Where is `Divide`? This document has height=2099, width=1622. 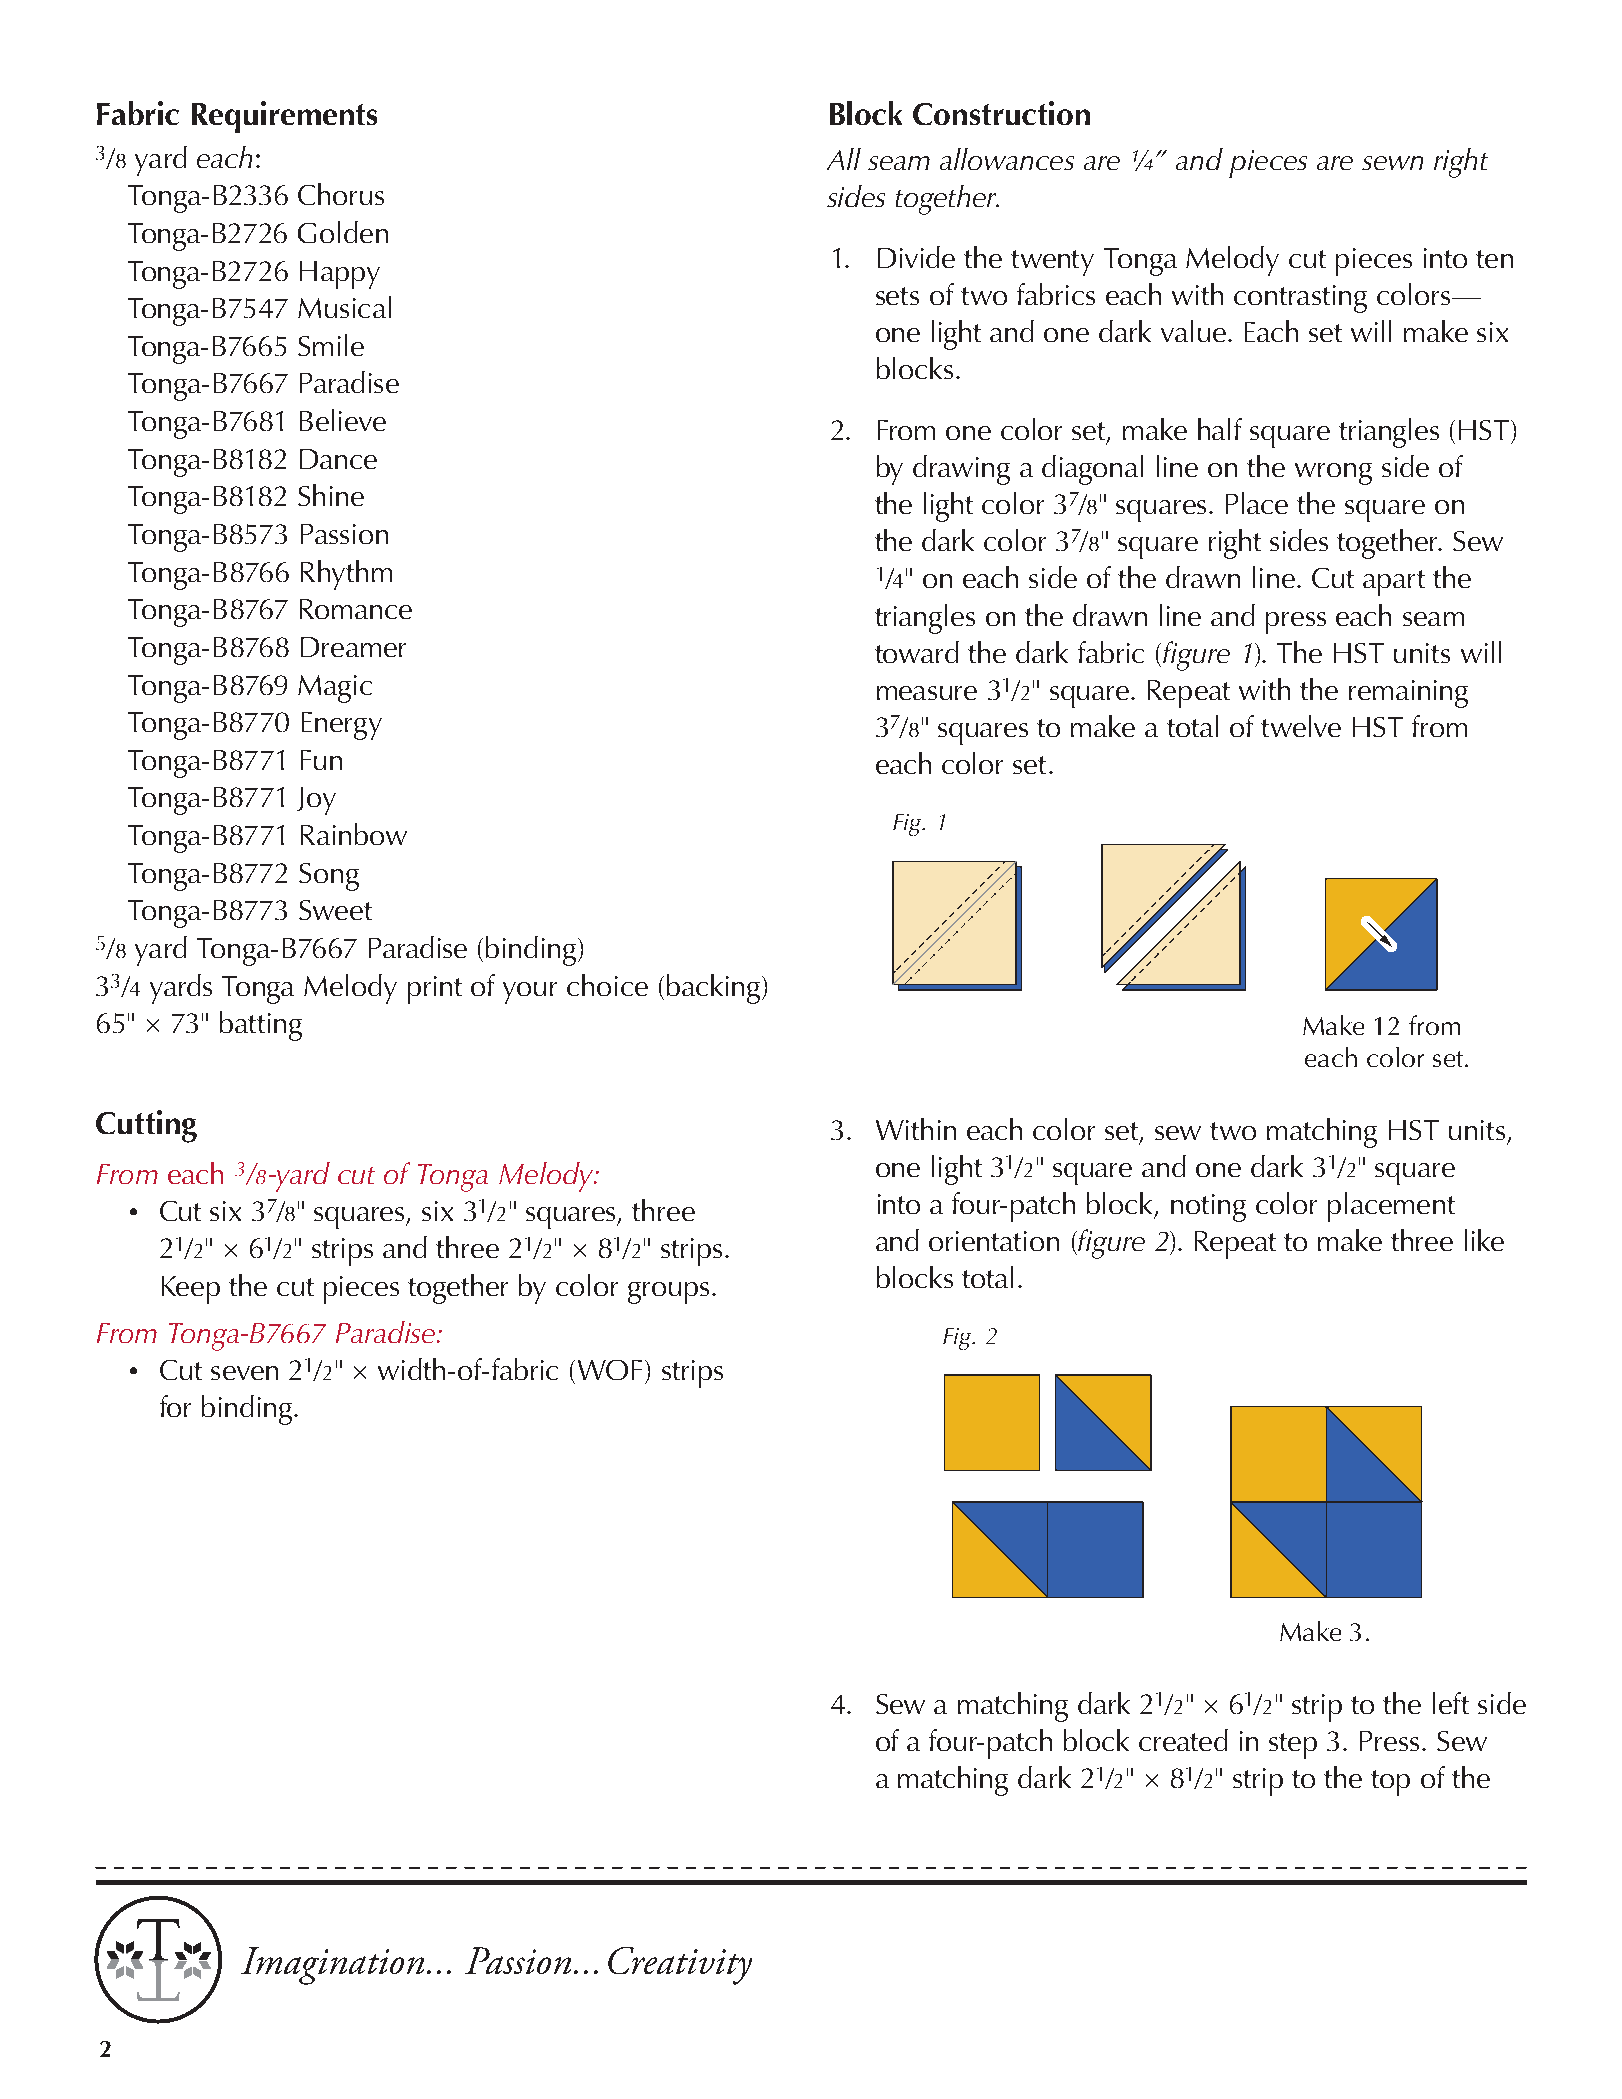 Divide is located at coordinates (916, 257).
